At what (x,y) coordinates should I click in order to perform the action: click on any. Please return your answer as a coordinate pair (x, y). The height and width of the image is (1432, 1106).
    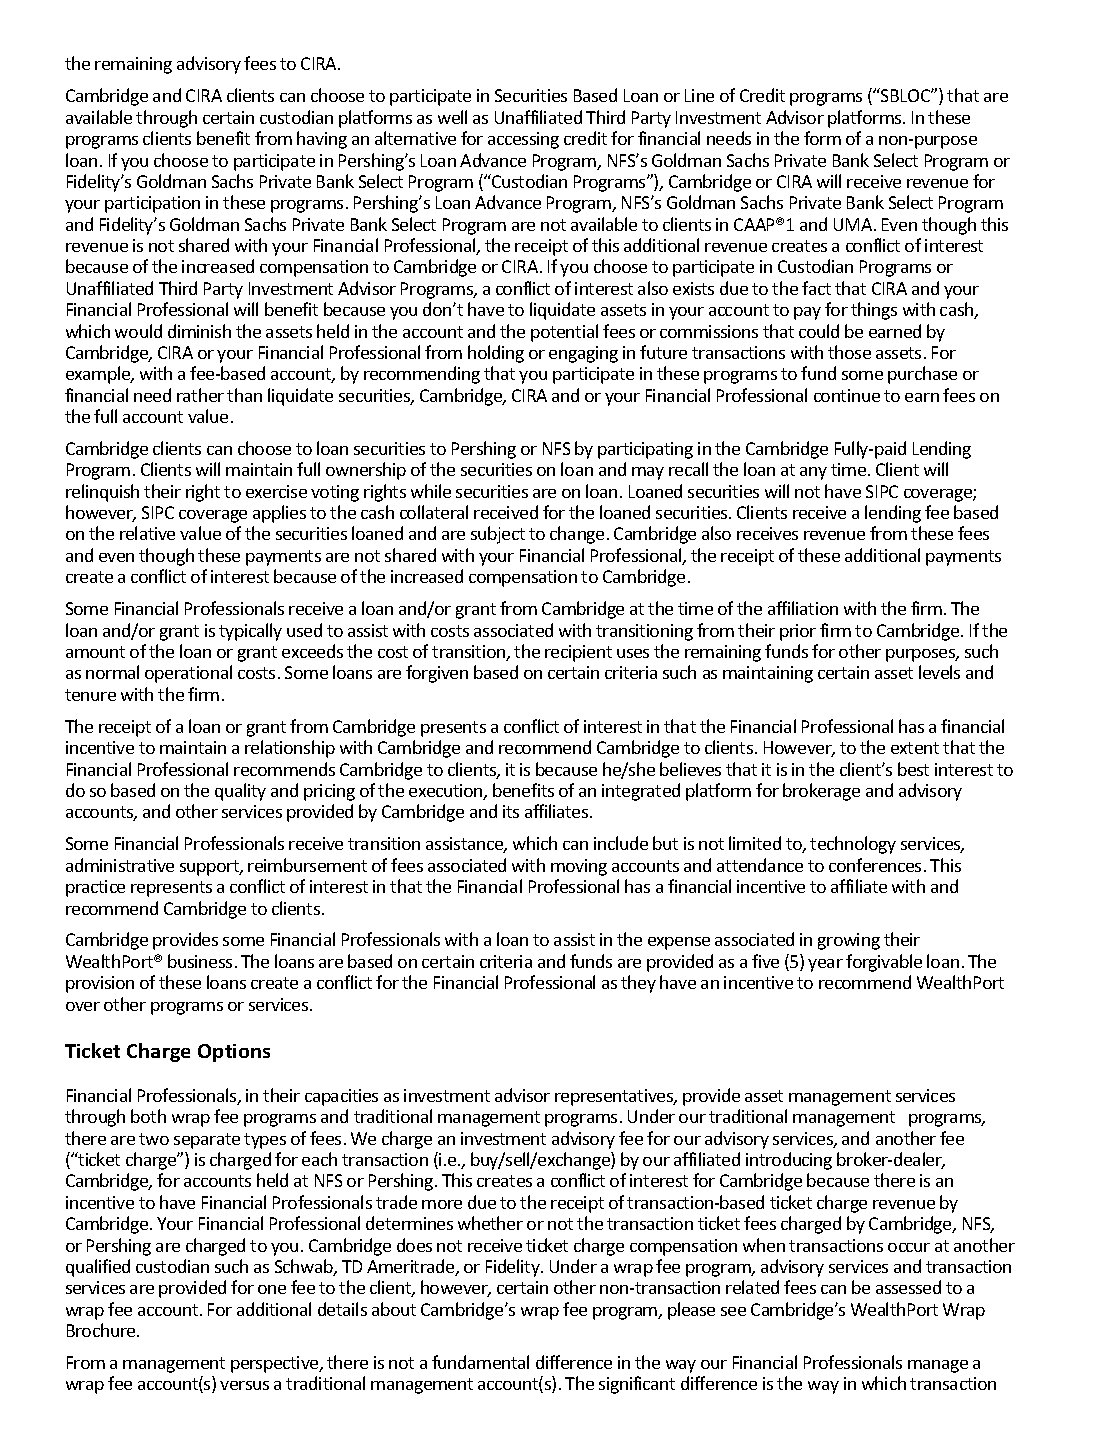
    Looking at the image, I should click on (813, 473).
